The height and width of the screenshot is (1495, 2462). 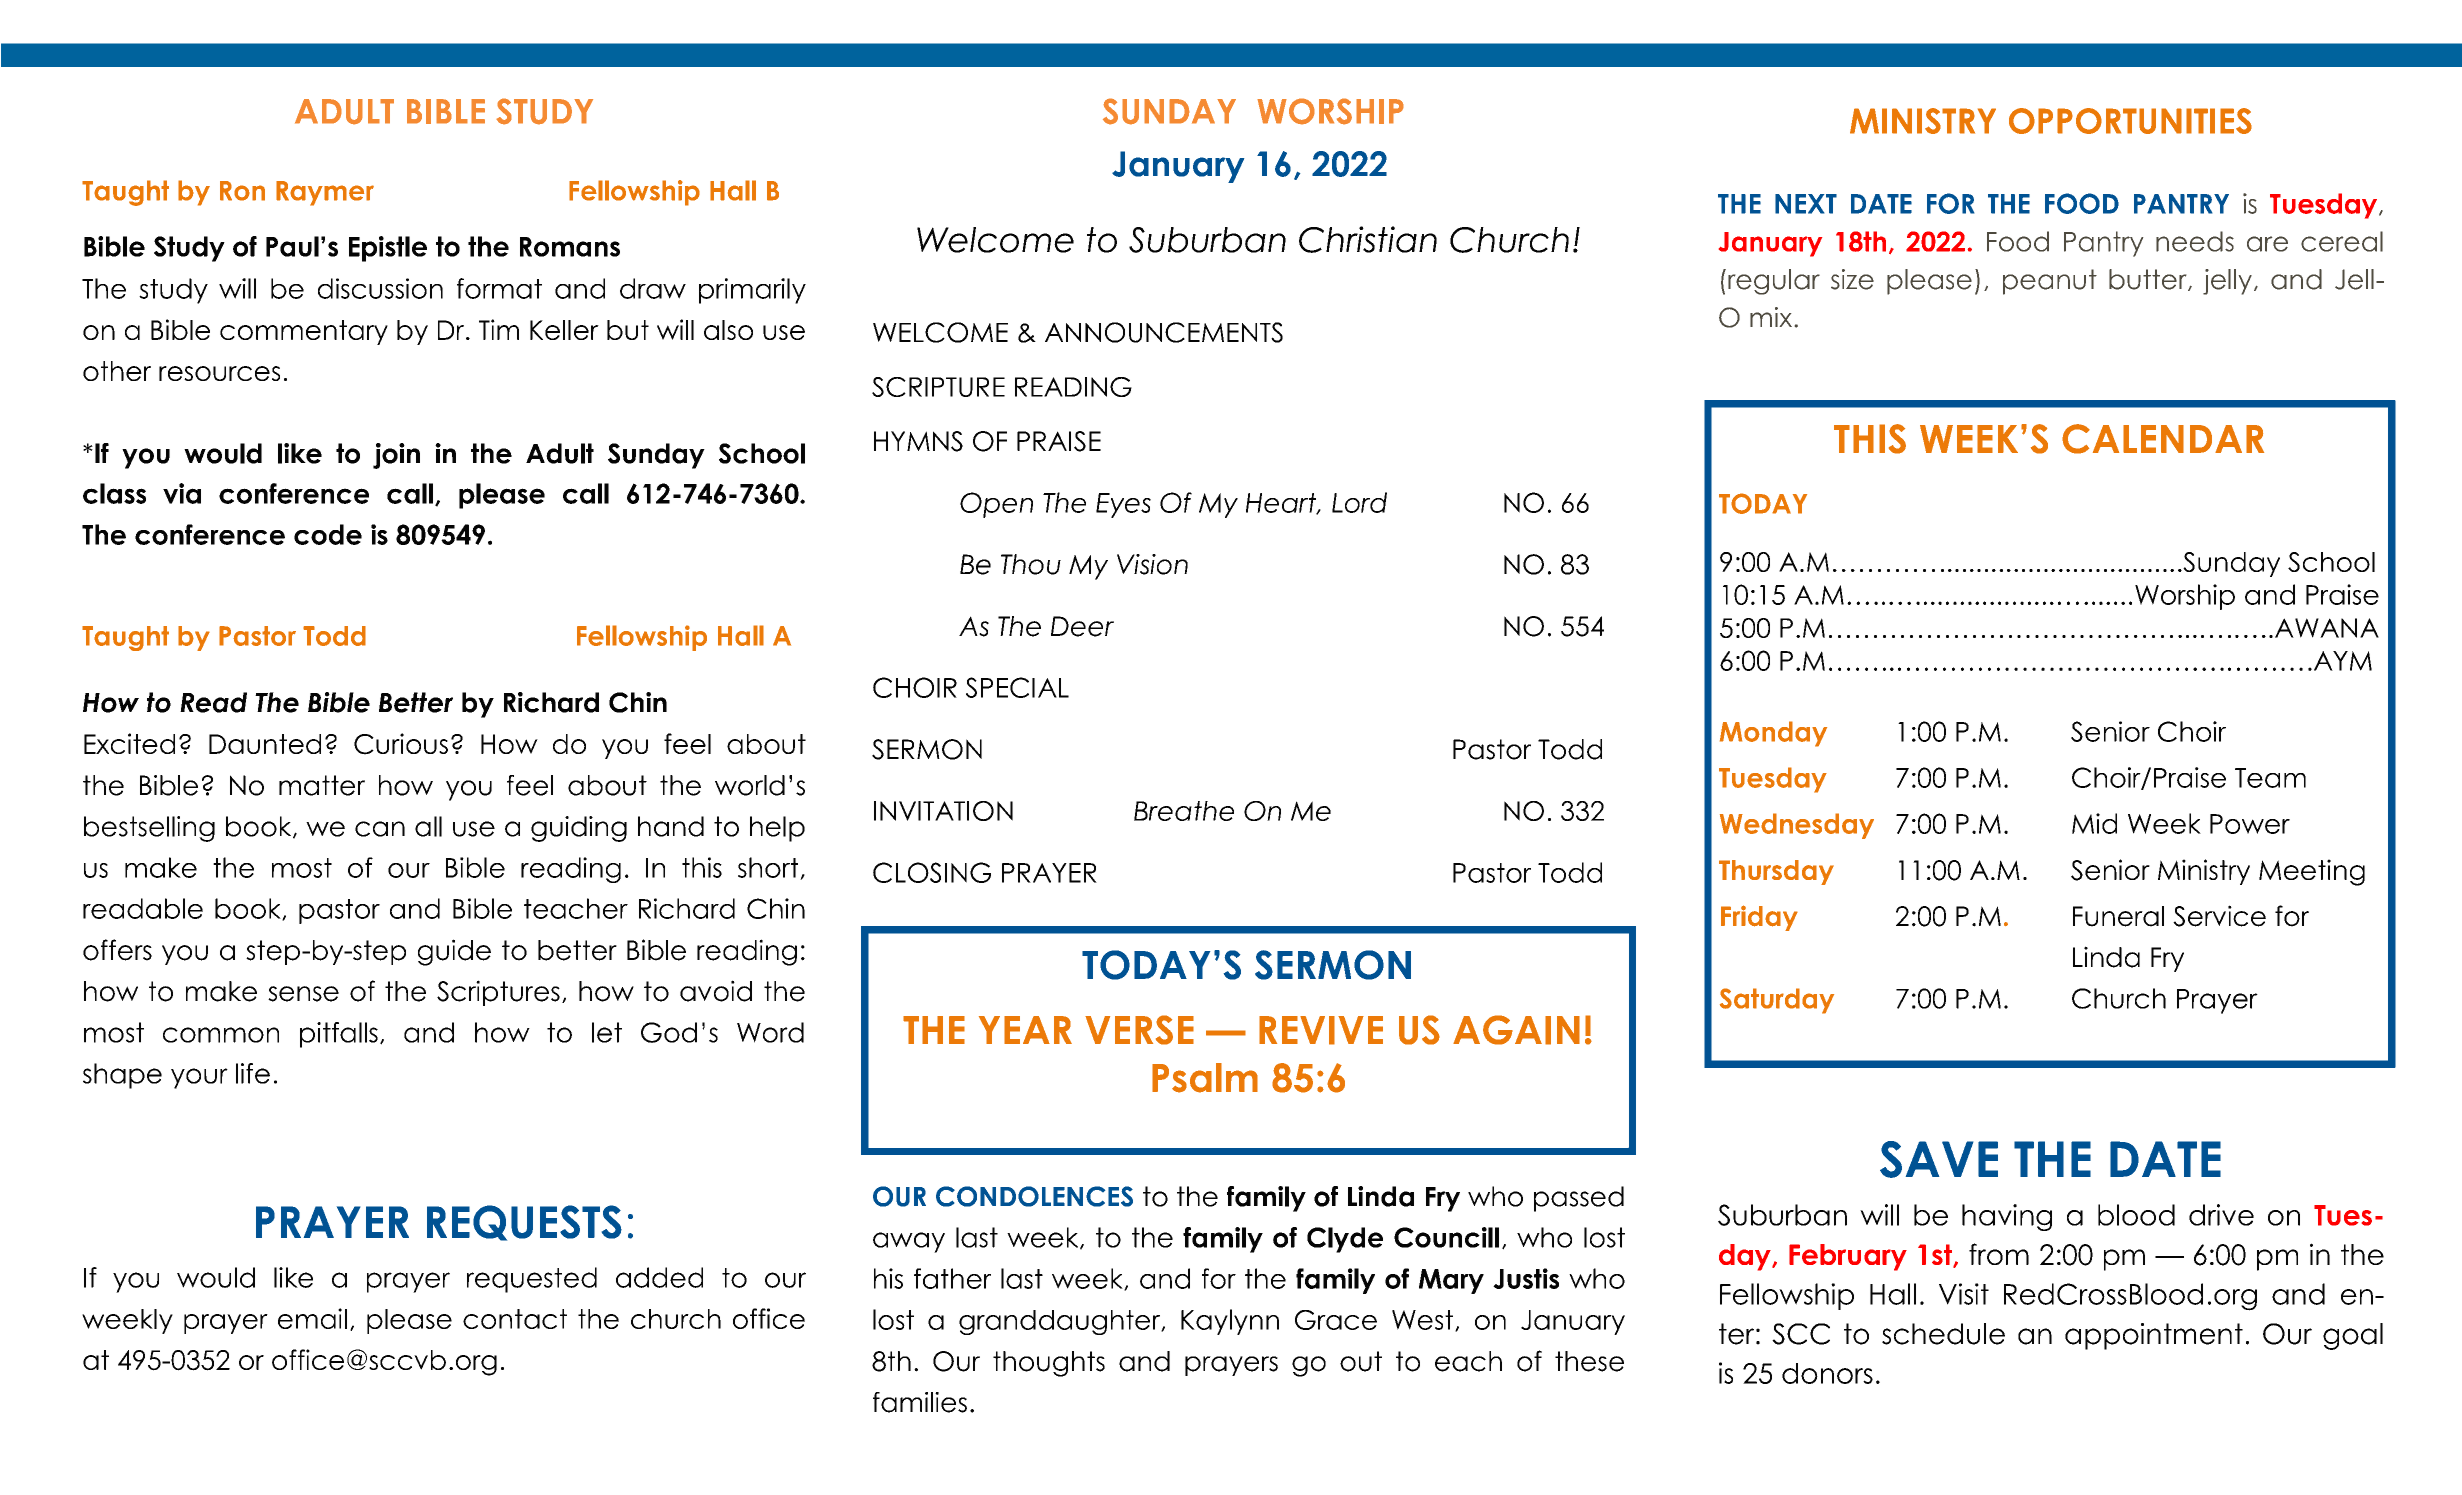 I want to click on Christian, so click(x=1368, y=239).
